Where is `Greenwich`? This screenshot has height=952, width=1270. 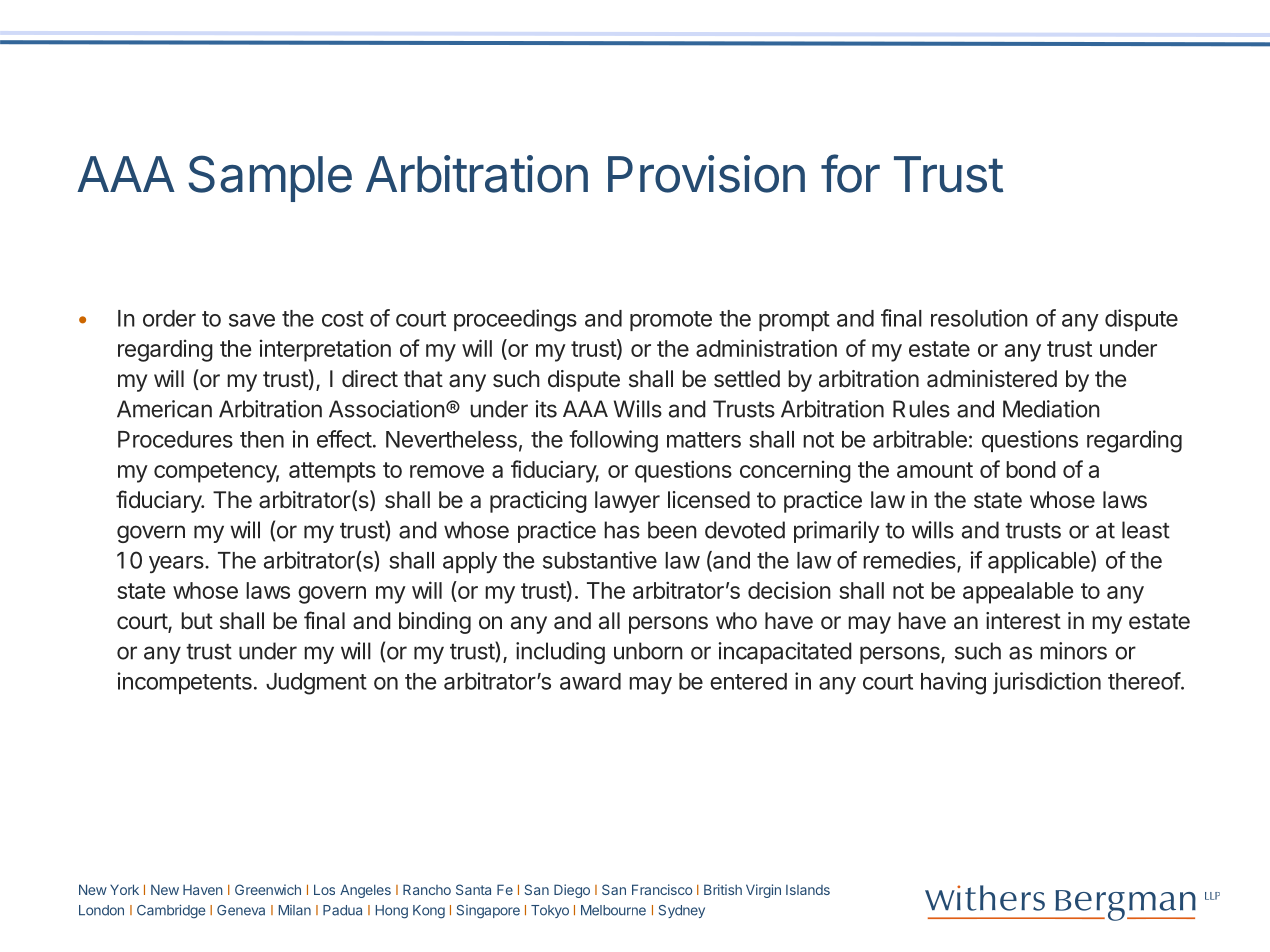
Greenwich is located at coordinates (268, 889).
